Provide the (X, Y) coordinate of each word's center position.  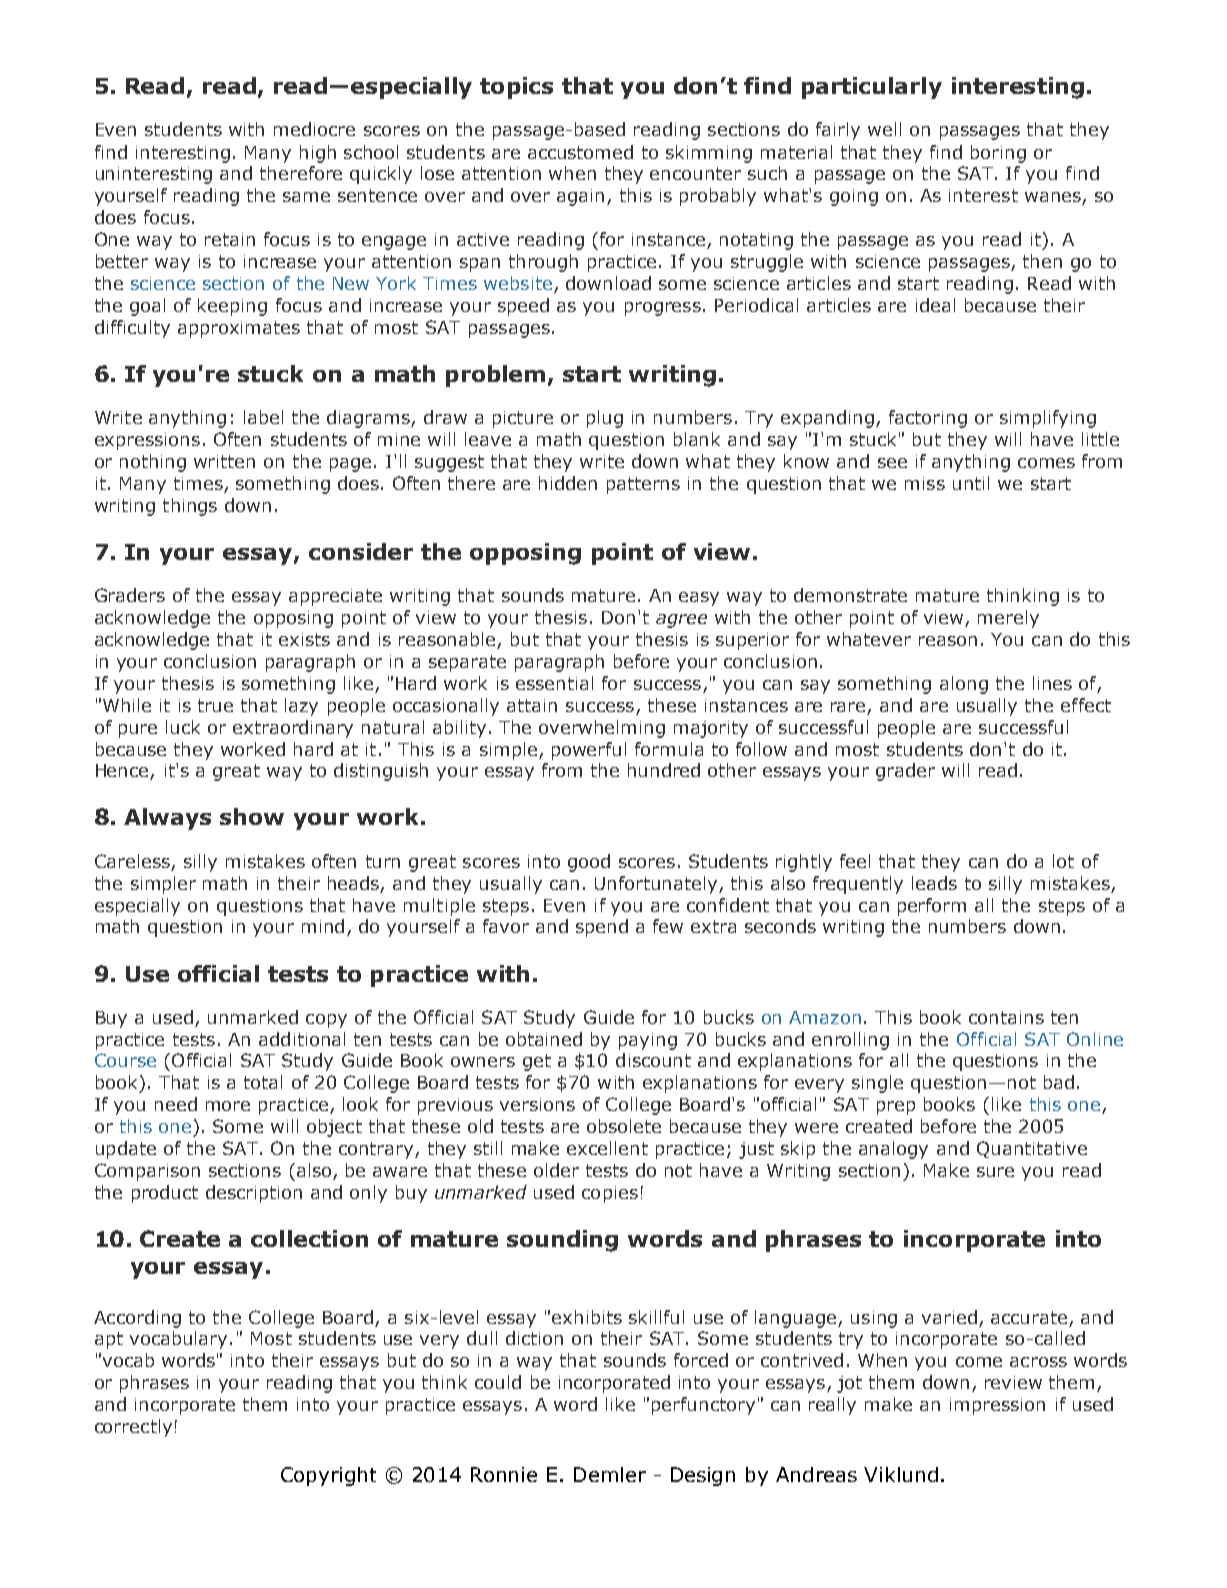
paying (648, 1041)
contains (1006, 1017)
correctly (133, 1428)
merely (1008, 619)
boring (998, 154)
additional (302, 1039)
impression (997, 1406)
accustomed (580, 152)
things (190, 507)
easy (699, 599)
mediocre (314, 129)
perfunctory (703, 1406)
